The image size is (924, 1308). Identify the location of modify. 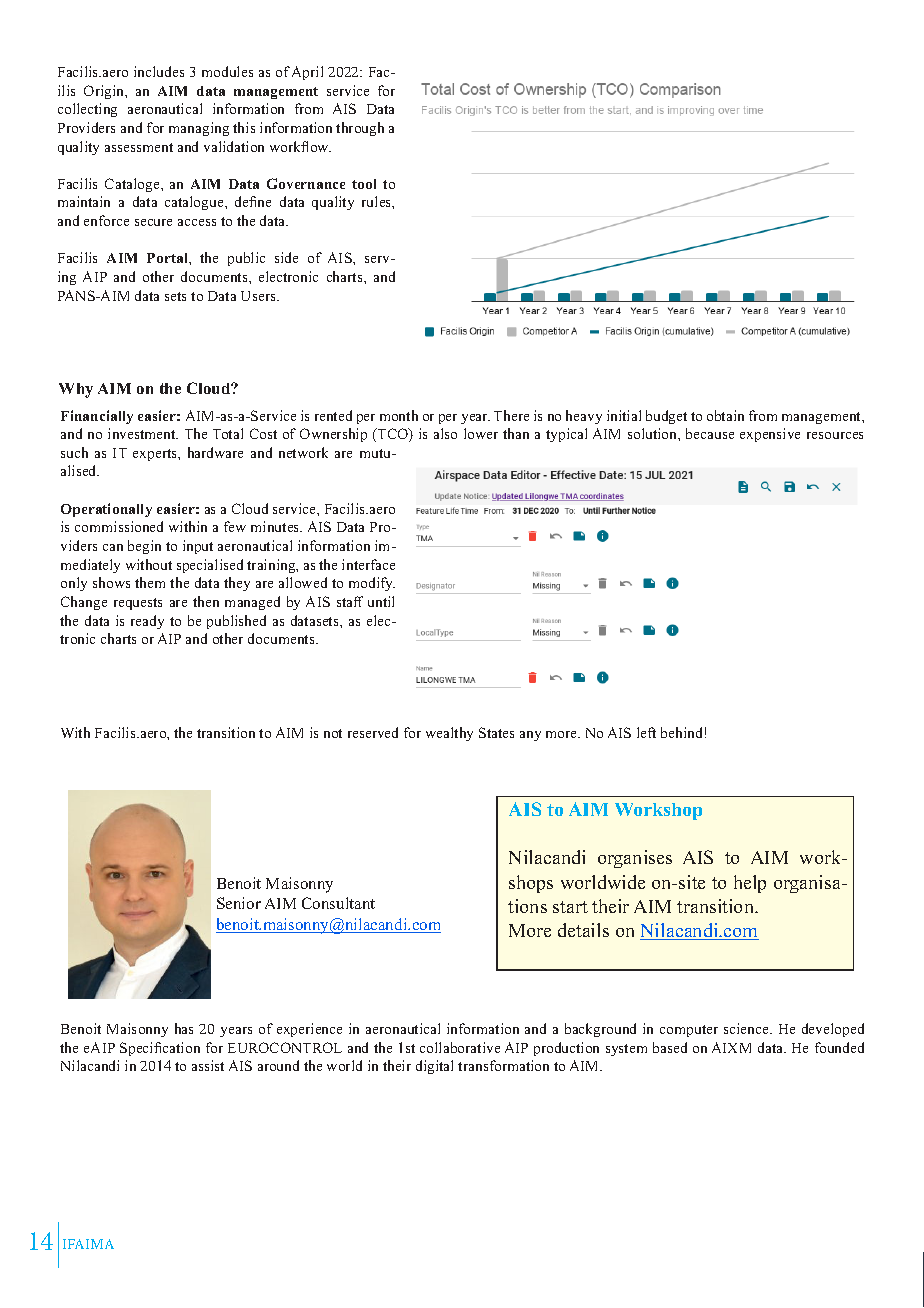
(372, 584).
